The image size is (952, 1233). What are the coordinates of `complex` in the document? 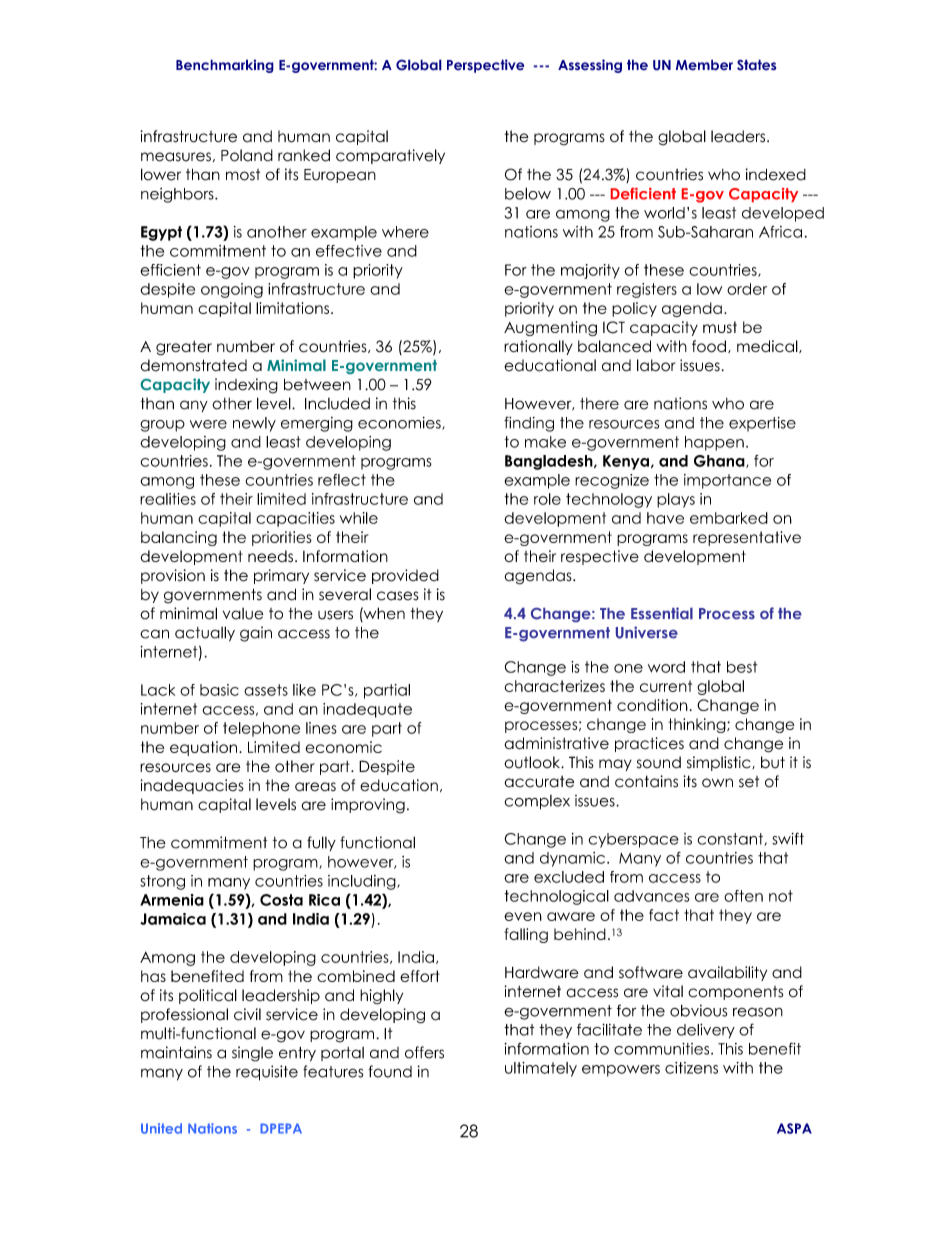 It's located at (537, 802).
